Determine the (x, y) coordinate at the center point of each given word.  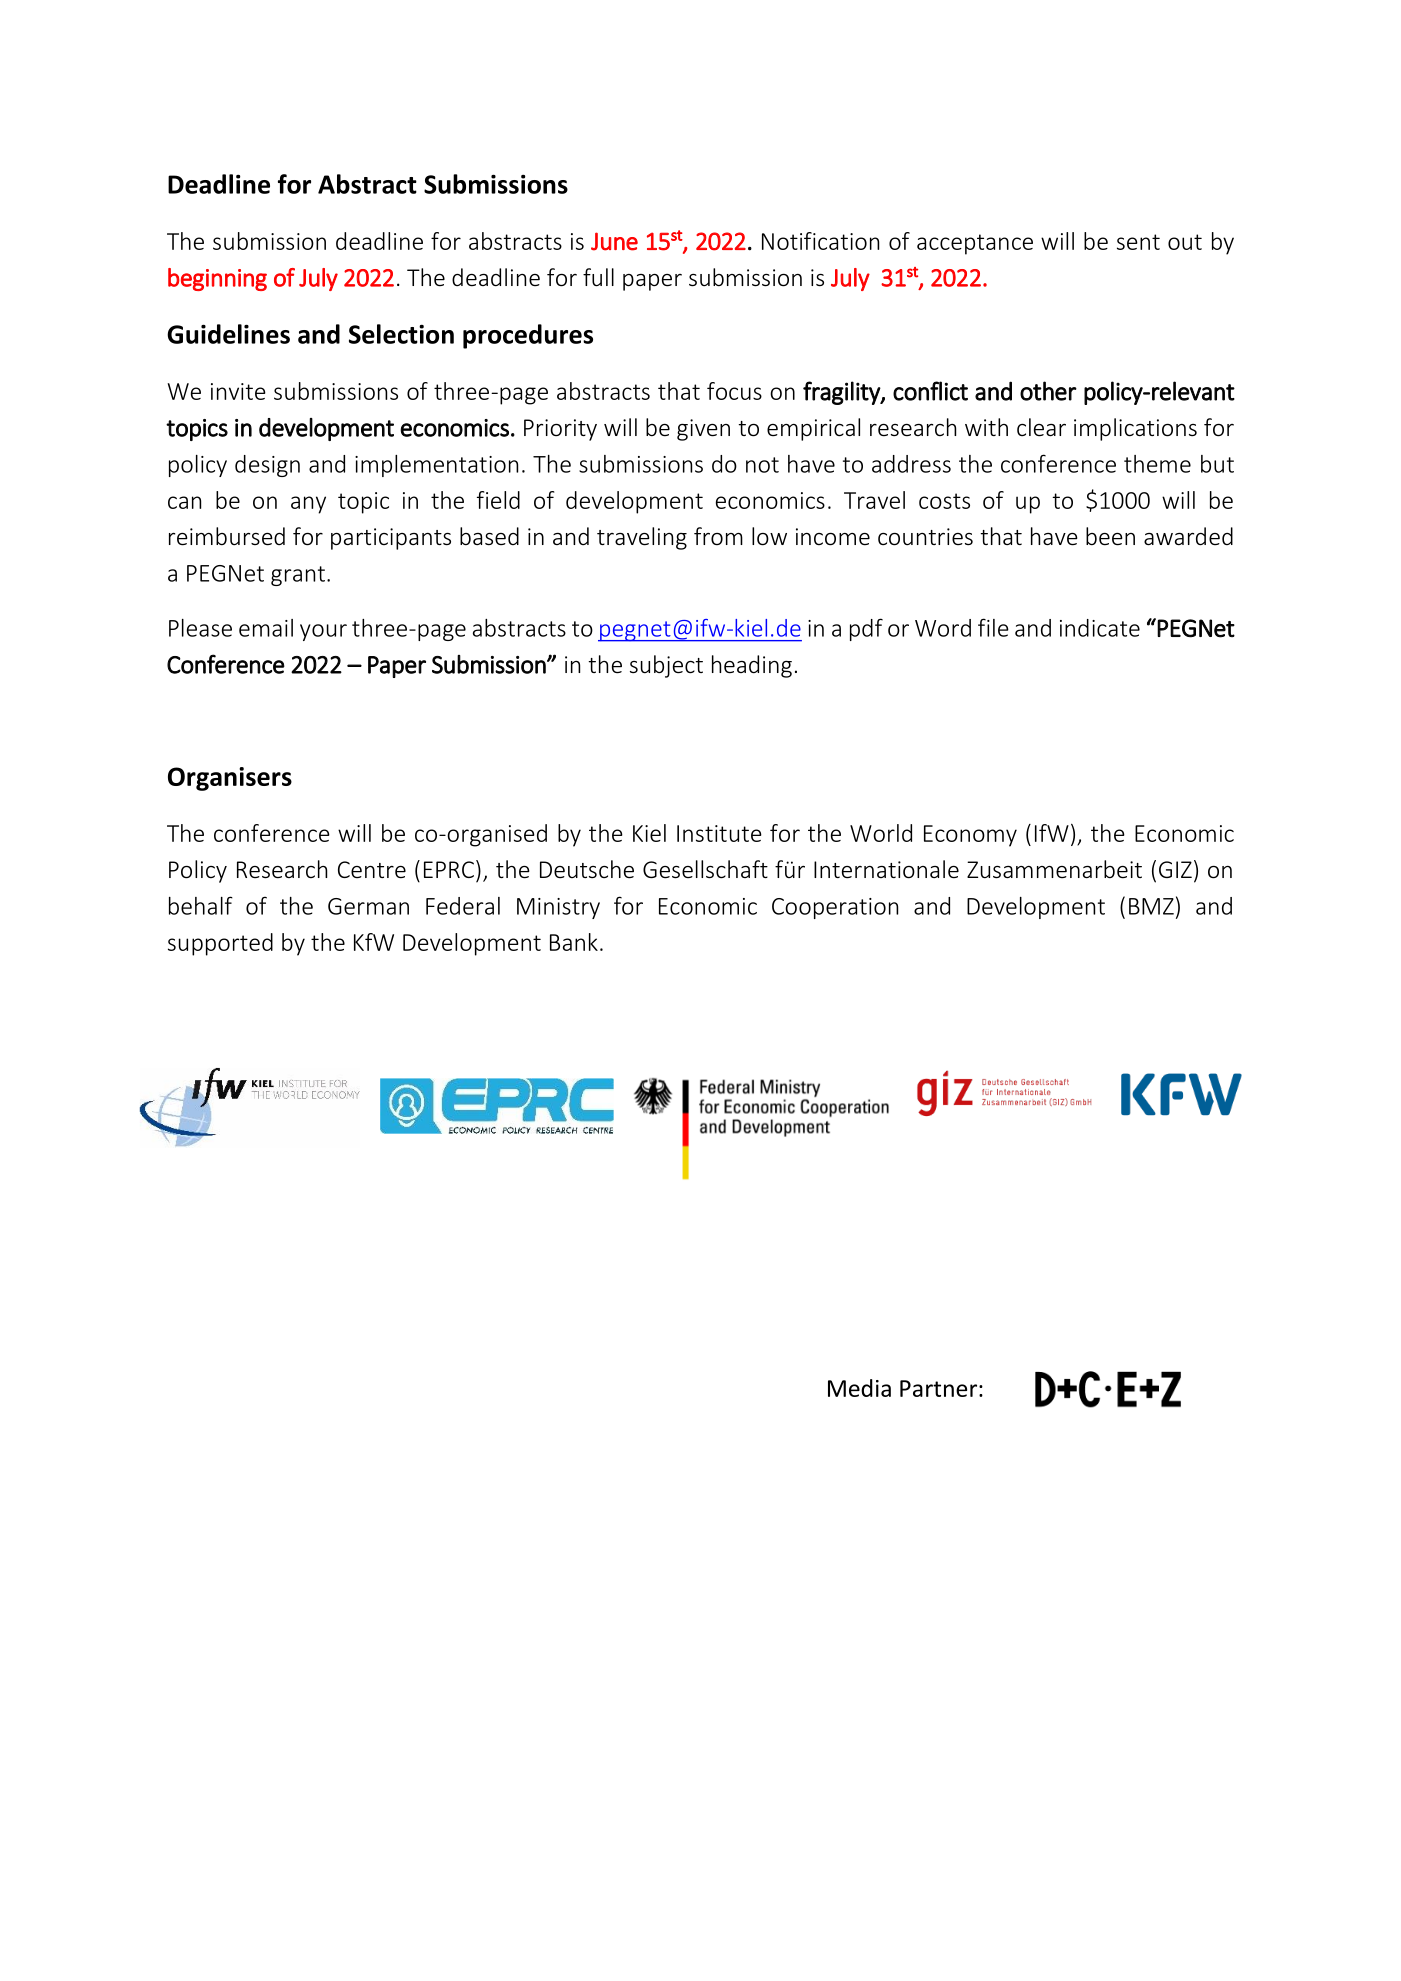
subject (666, 666)
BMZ (1151, 906)
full (598, 277)
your (323, 632)
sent (1138, 242)
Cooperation (835, 908)
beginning (217, 279)
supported (220, 944)
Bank (574, 942)
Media (859, 1388)
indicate (1100, 628)
